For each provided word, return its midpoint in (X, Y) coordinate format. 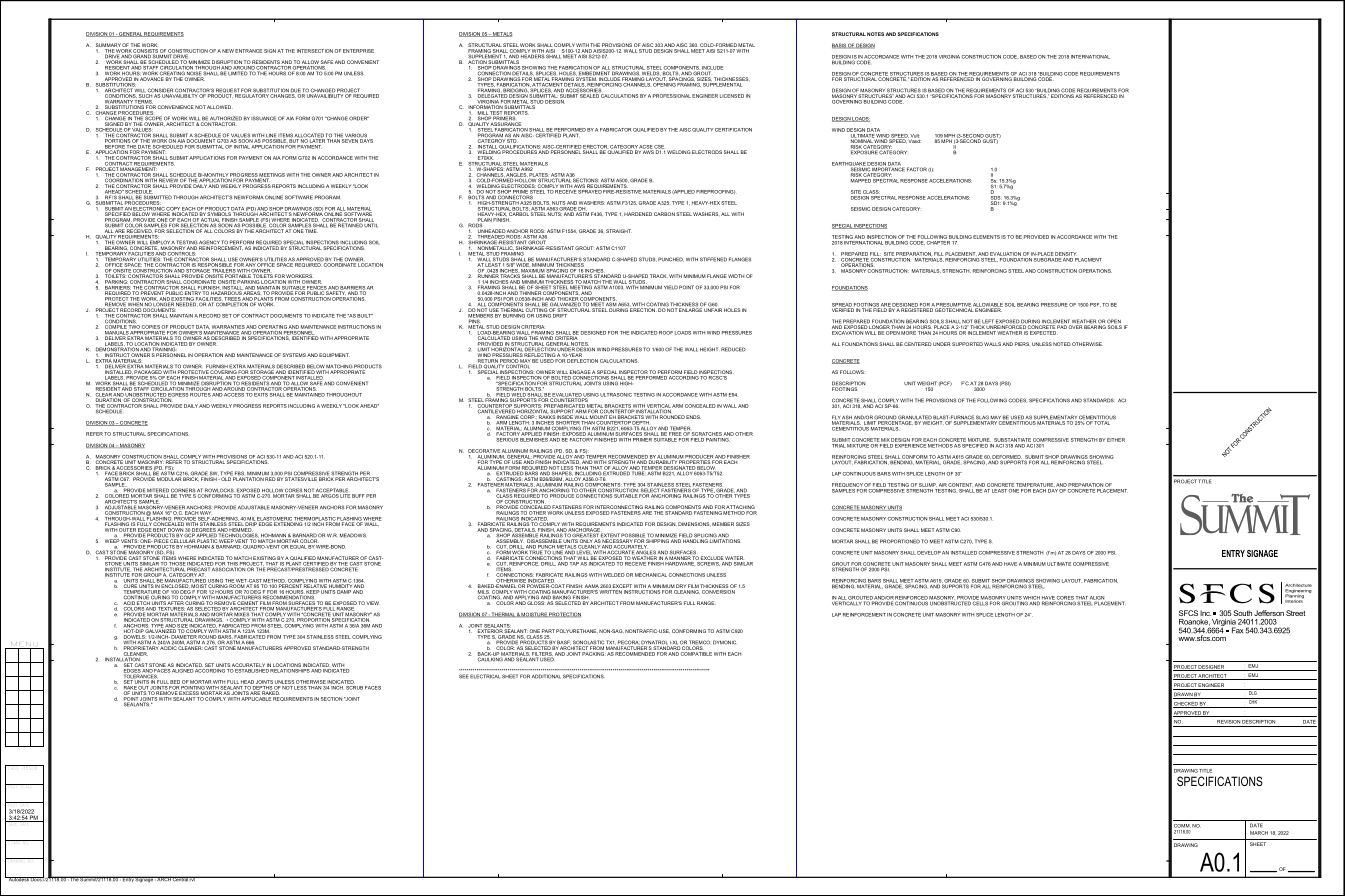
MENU (24, 645)
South (1242, 613)
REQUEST (228, 91)
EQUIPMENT (334, 355)
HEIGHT (709, 349)
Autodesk (18, 879)
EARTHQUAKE (849, 165)
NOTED (1062, 344)
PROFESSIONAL (672, 96)
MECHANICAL (651, 575)
